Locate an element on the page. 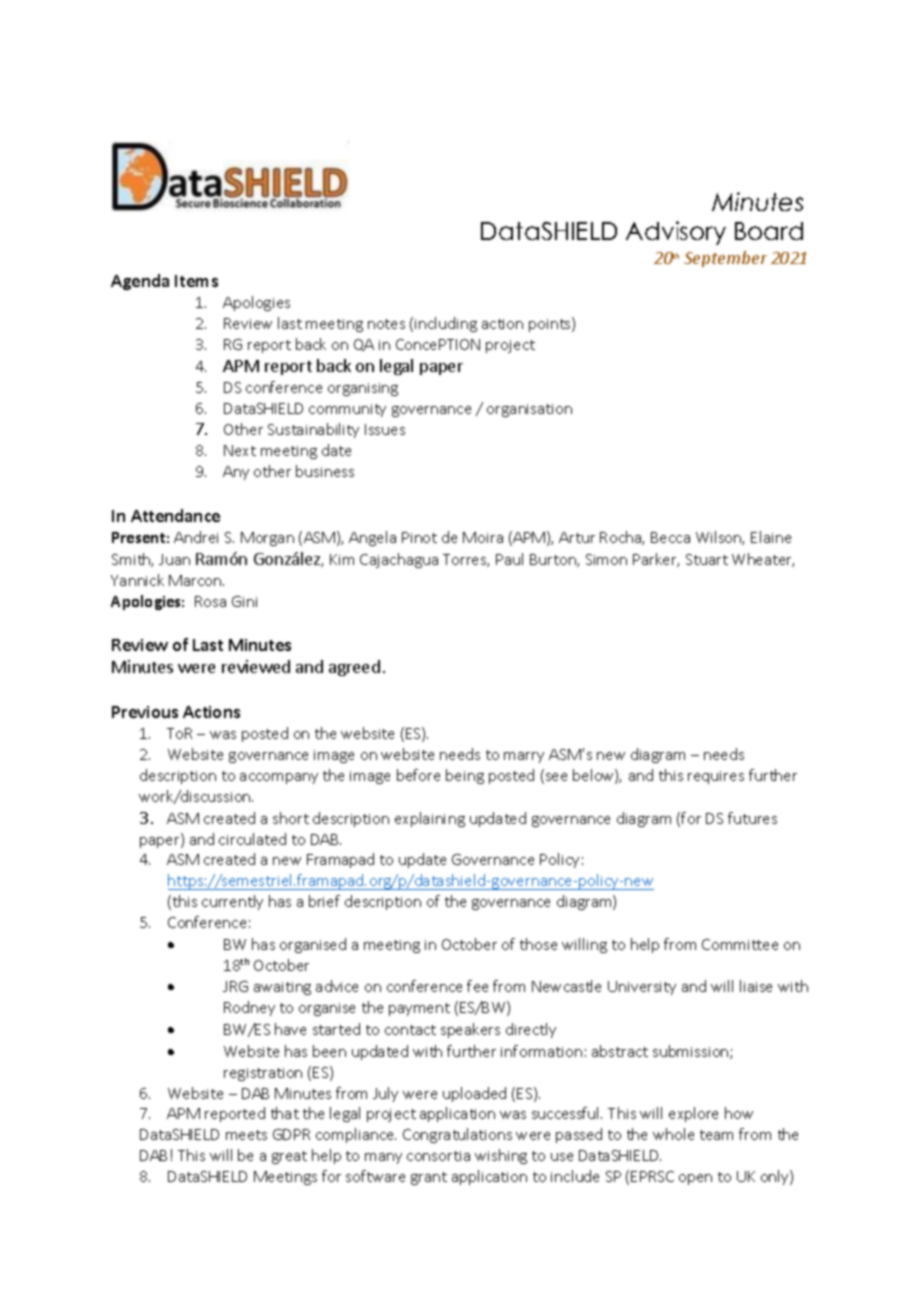 This image has height=1308, width=924. team is located at coordinates (716, 1135).
